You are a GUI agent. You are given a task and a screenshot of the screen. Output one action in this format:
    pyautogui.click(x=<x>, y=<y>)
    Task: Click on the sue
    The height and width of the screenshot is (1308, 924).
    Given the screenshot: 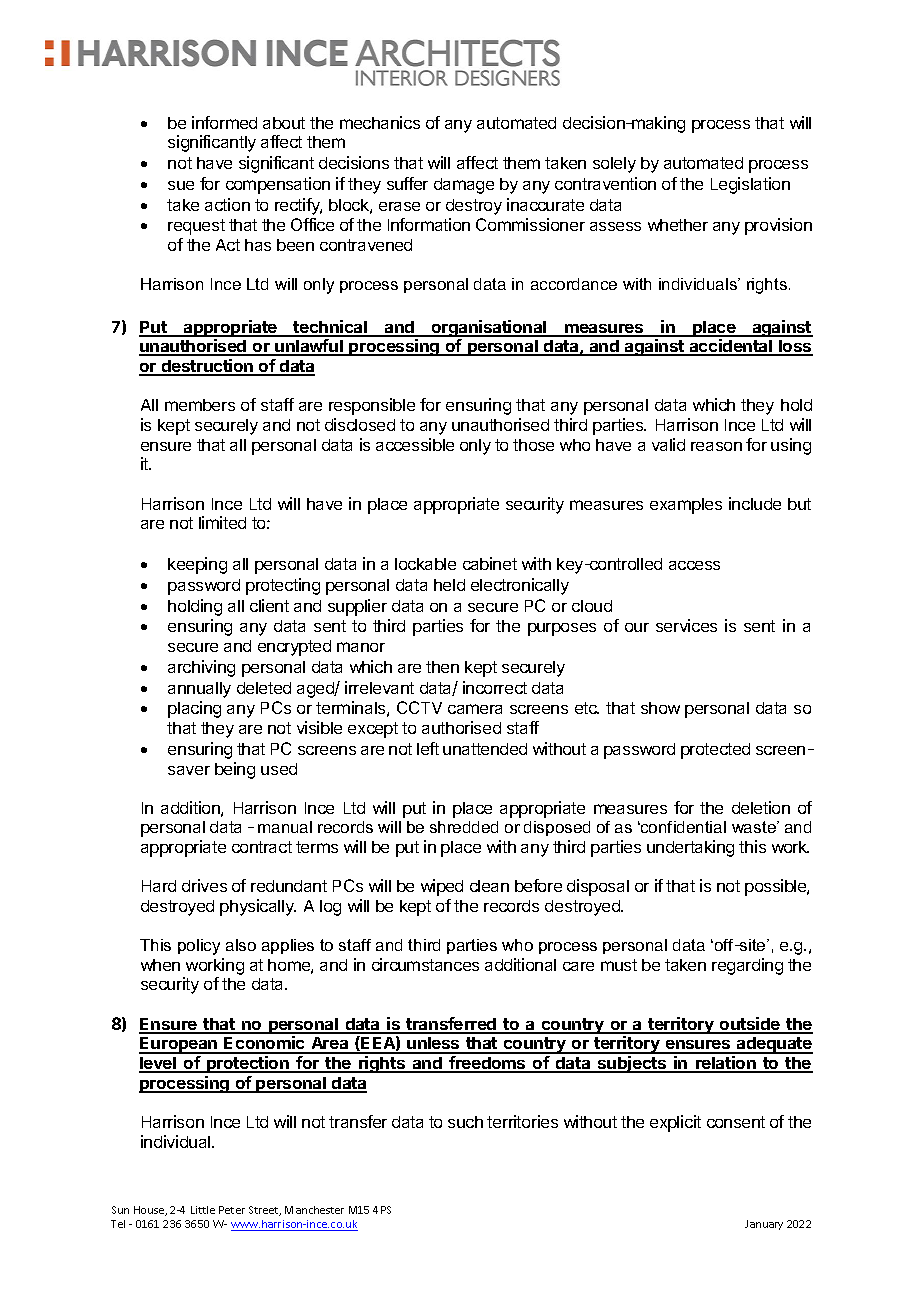 What is the action you would take?
    pyautogui.click(x=181, y=185)
